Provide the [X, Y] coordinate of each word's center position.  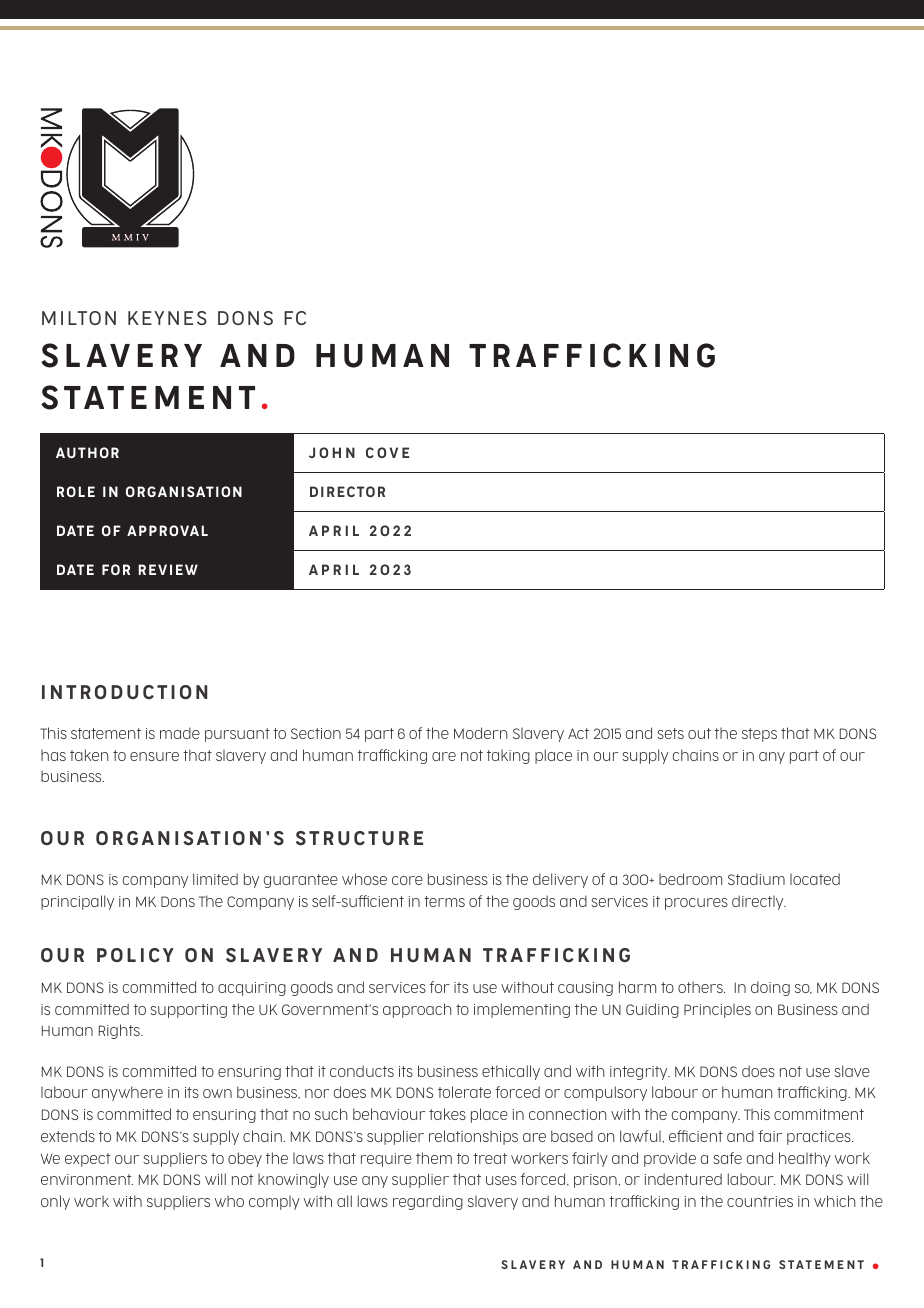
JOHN [332, 452]
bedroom [690, 879]
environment [87, 1179]
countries [760, 1201]
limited [215, 879]
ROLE [76, 491]
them [434, 1158]
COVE [387, 452]
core [407, 880]
